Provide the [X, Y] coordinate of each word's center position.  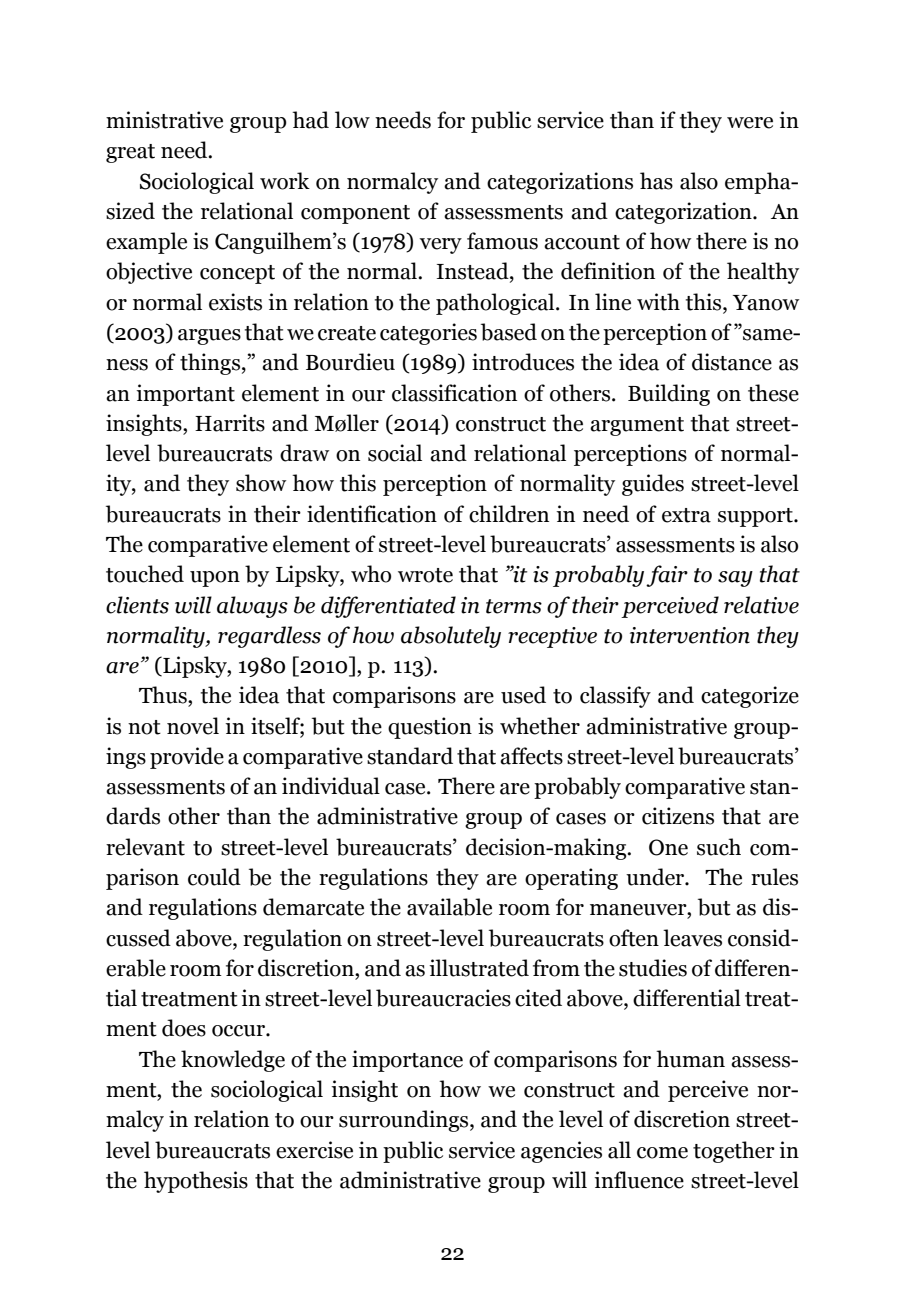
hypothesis [196, 1182]
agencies [561, 1152]
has [656, 181]
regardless [269, 637]
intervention [690, 635]
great [130, 153]
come [662, 1153]
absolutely [451, 637]
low [352, 120]
